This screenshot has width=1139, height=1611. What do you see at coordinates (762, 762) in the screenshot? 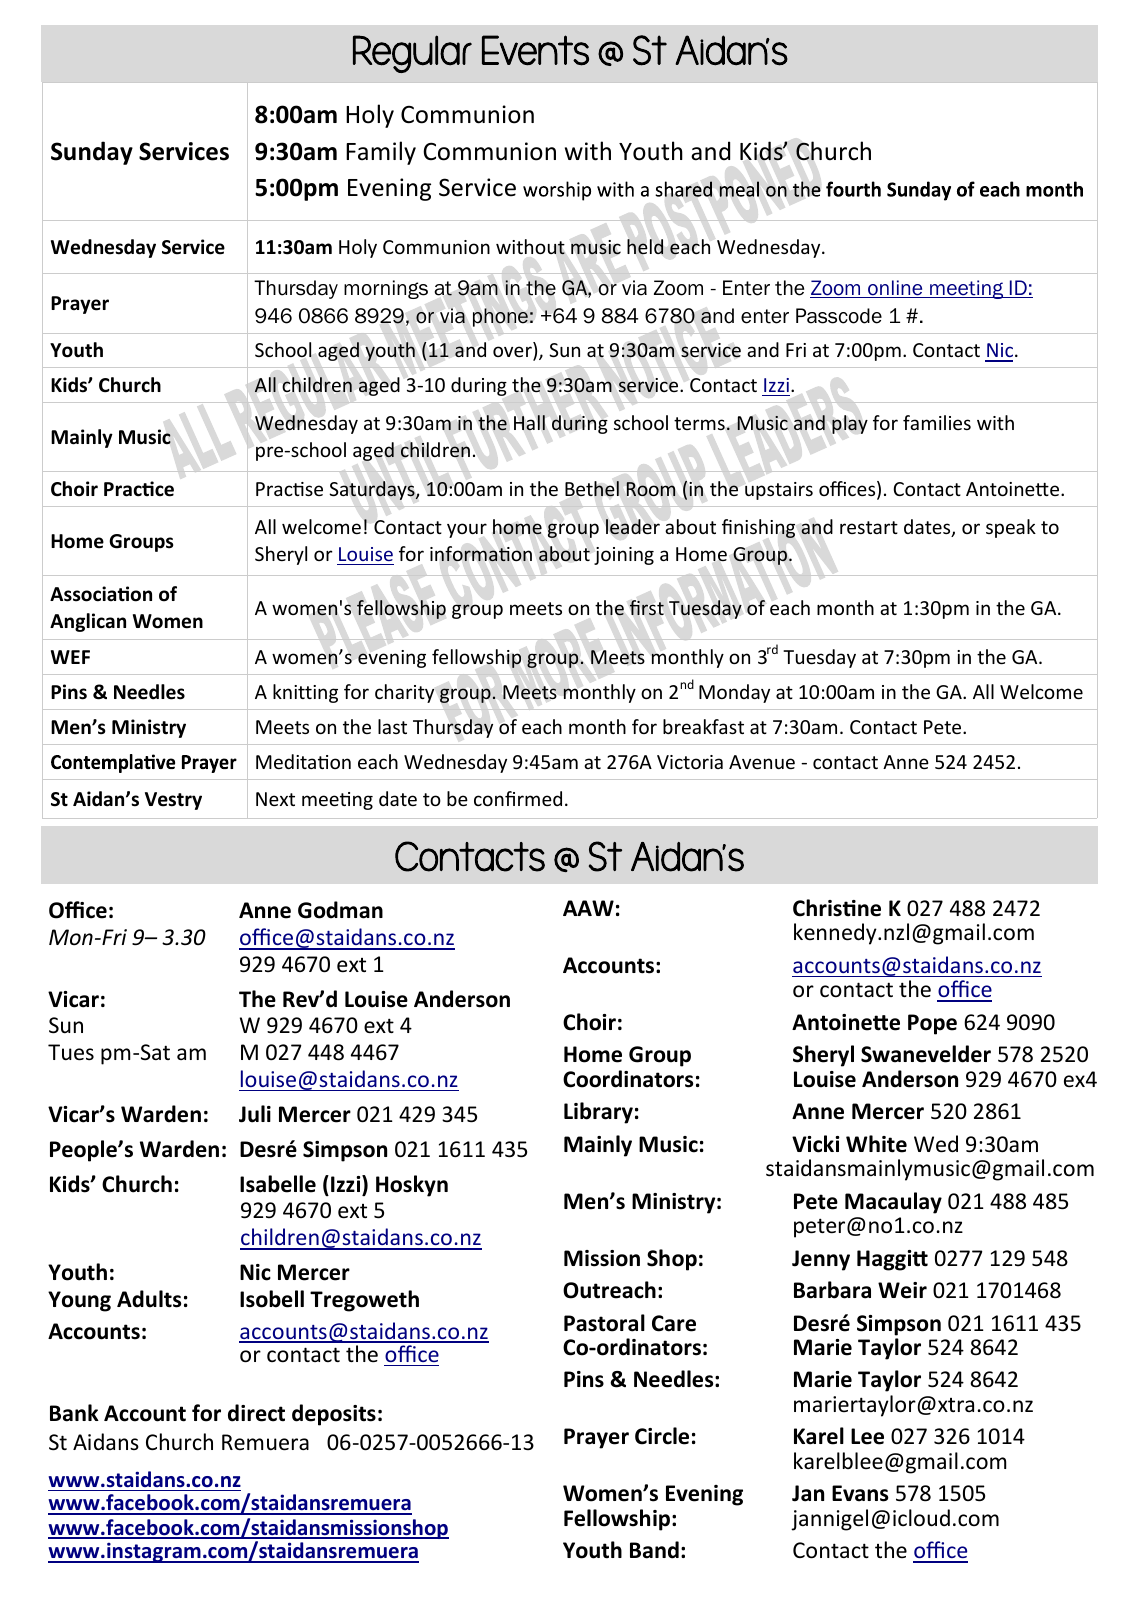
I see `Avenue` at bounding box center [762, 762].
